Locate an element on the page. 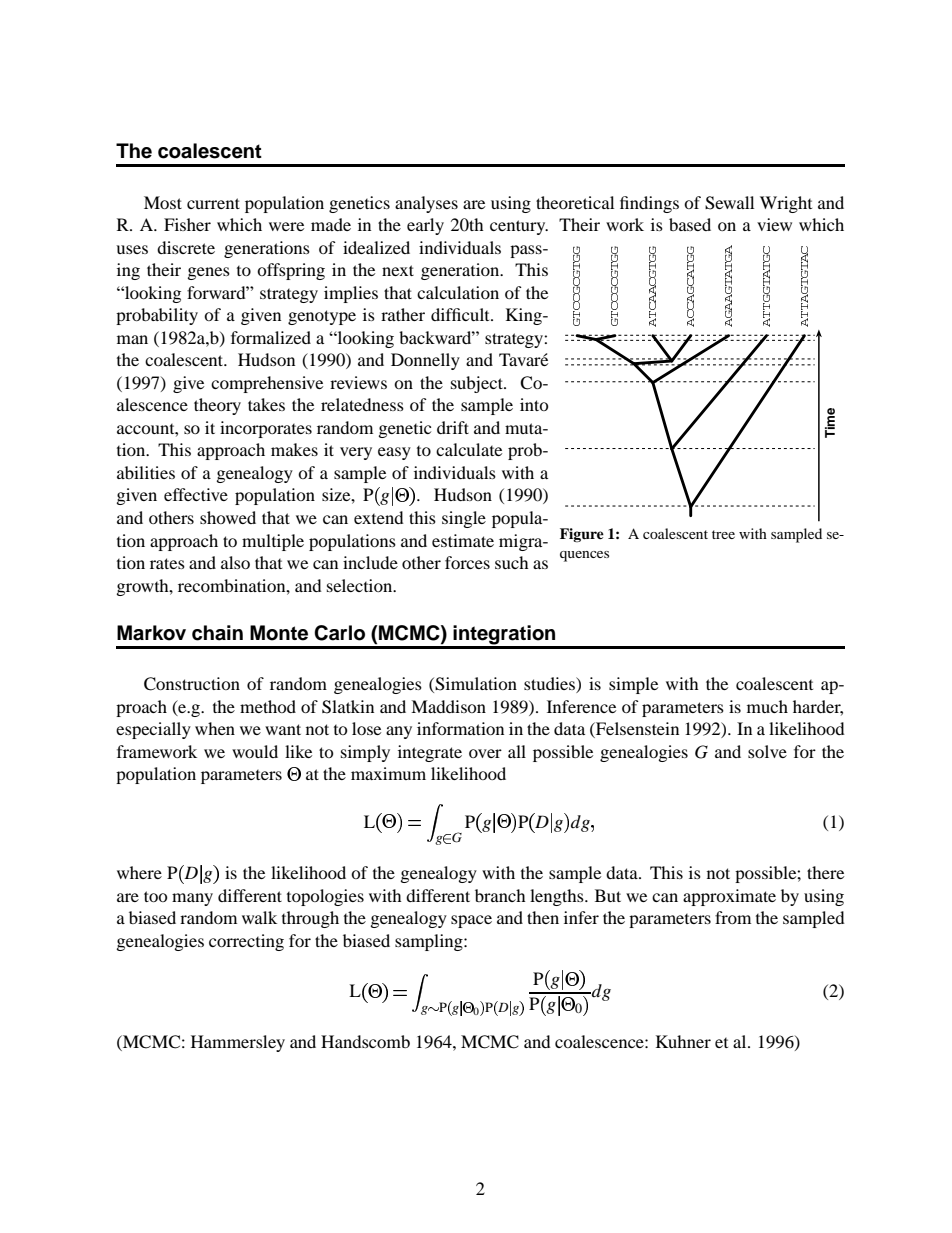 The width and height of the page is (952, 1233). walk is located at coordinates (259, 917).
